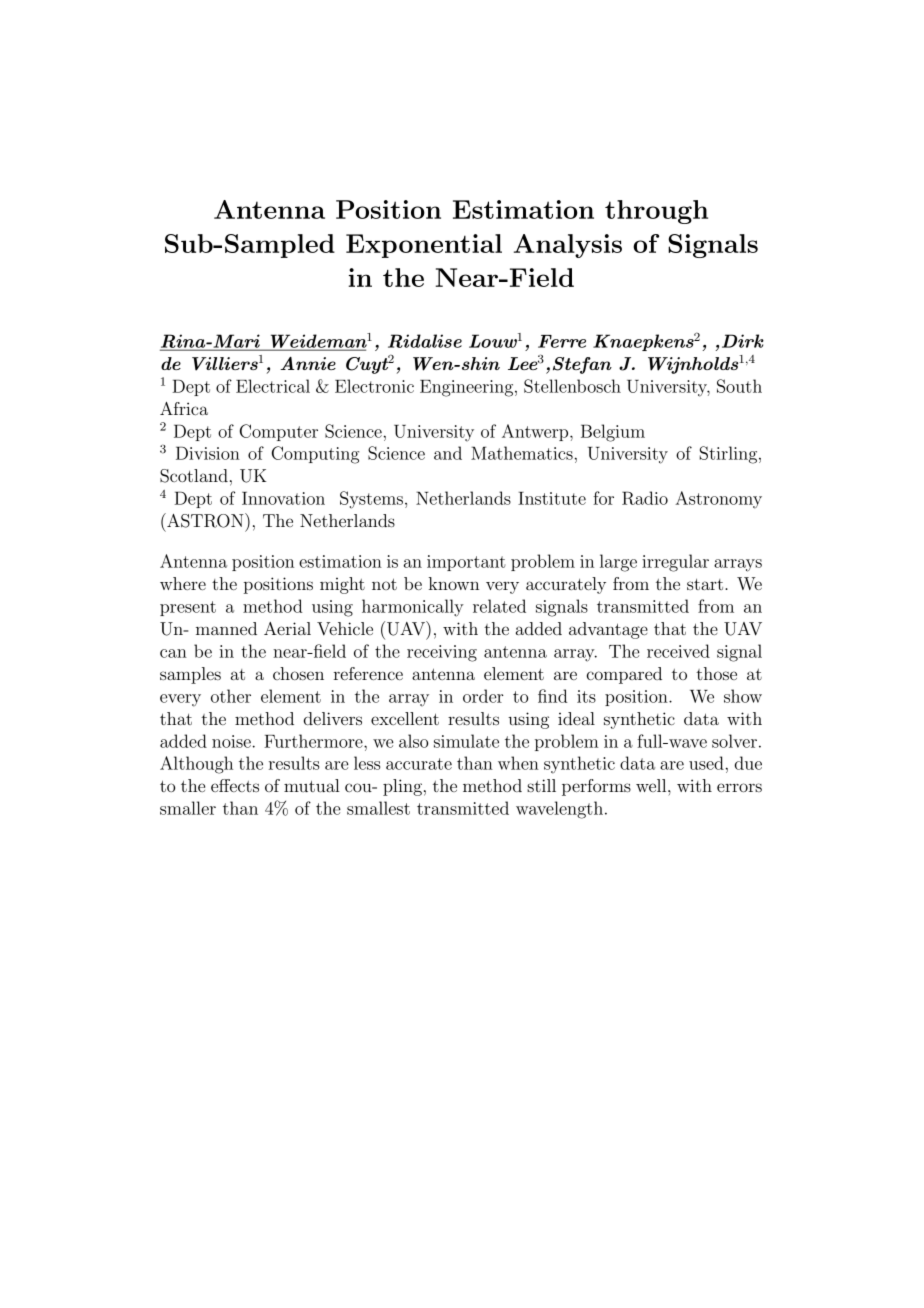 Image resolution: width=924 pixels, height=1308 pixels. What do you see at coordinates (518, 763) in the page?
I see `when` at bounding box center [518, 763].
